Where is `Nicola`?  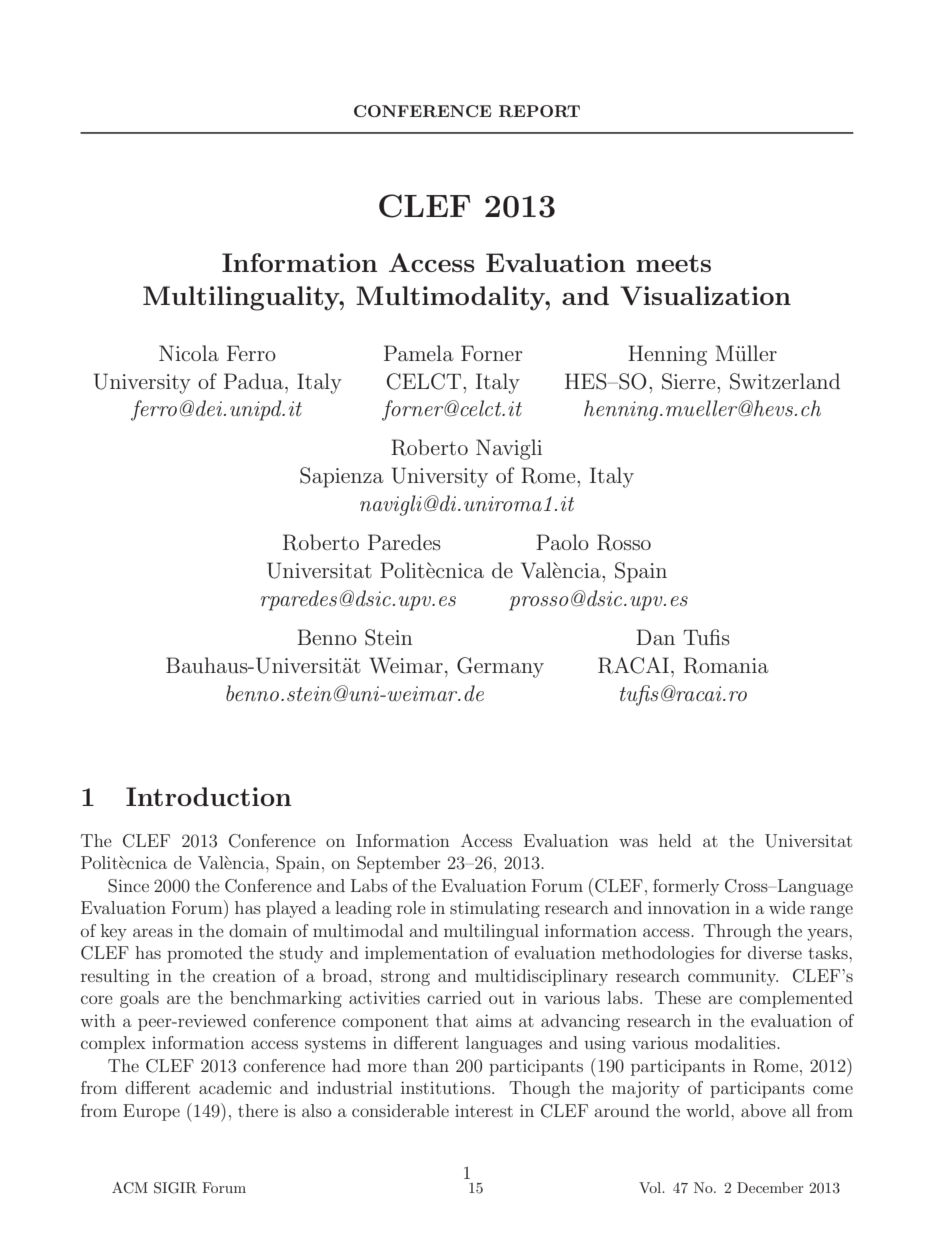 Nicola is located at coordinates (189, 353).
